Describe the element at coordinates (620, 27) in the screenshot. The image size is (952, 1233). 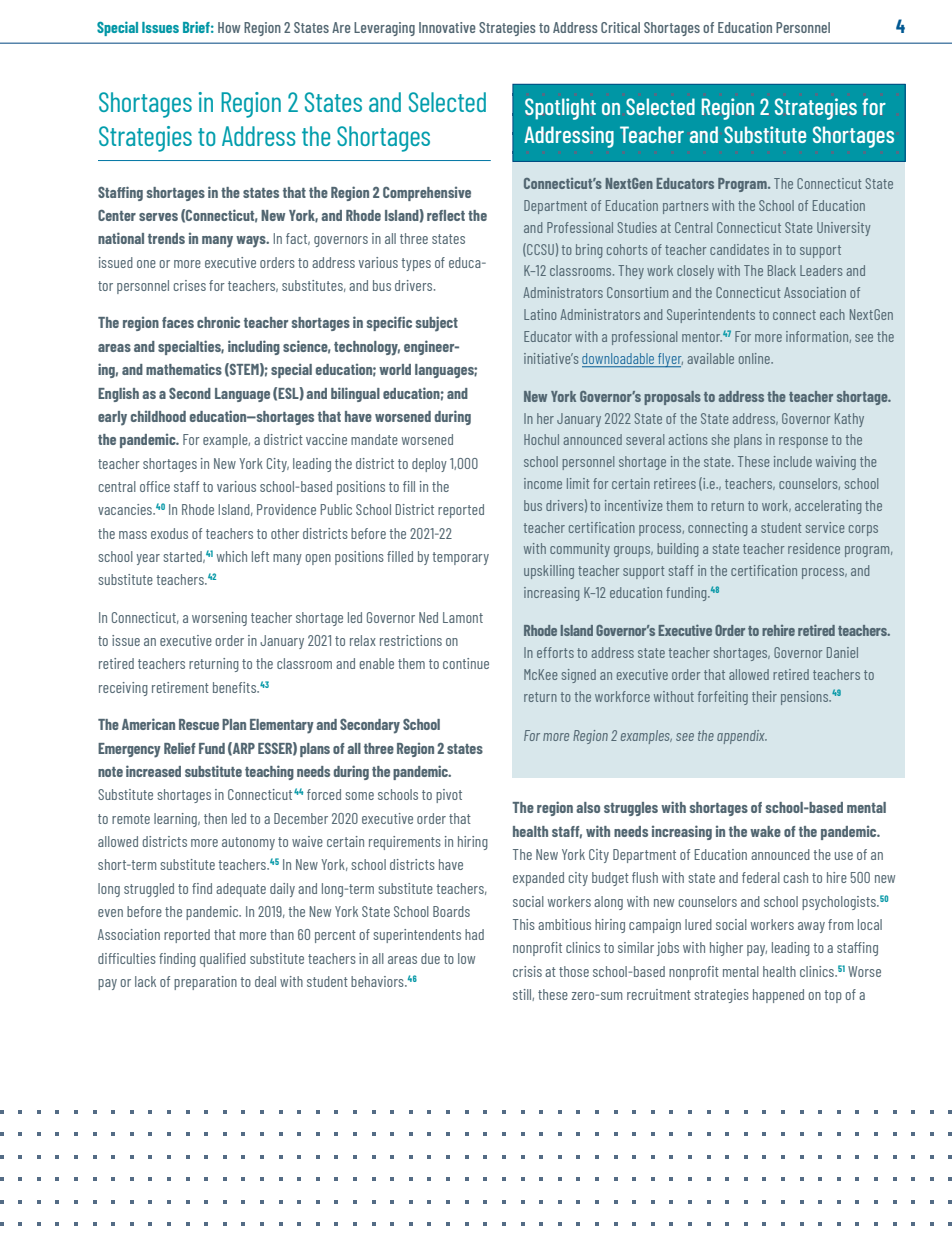
I see `Critical` at that location.
